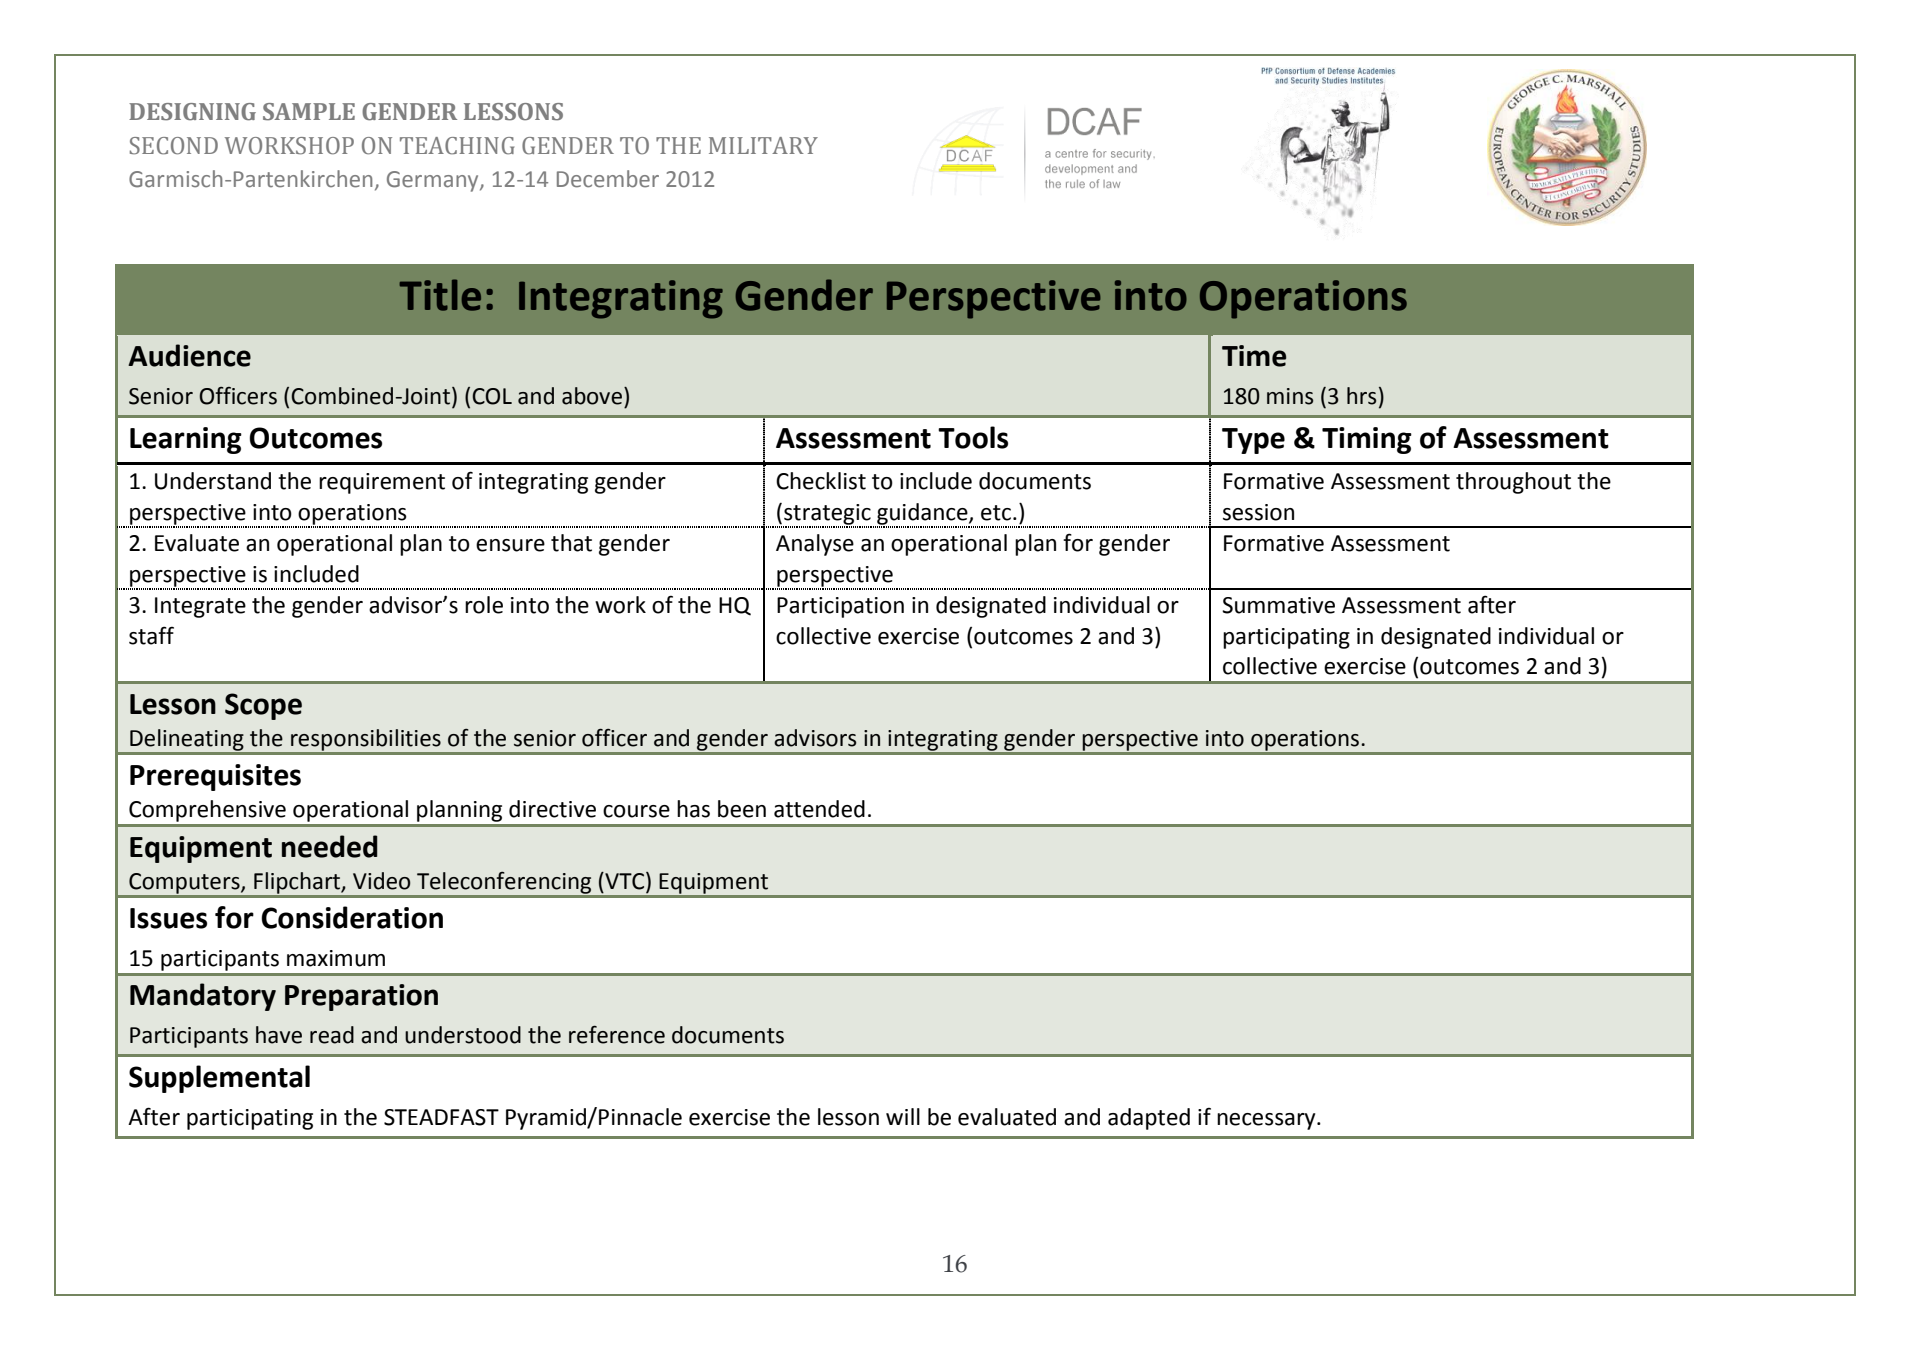 Image resolution: width=1910 pixels, height=1350 pixels. Describe the element at coordinates (973, 437) in the document. I see `Tools` at that location.
